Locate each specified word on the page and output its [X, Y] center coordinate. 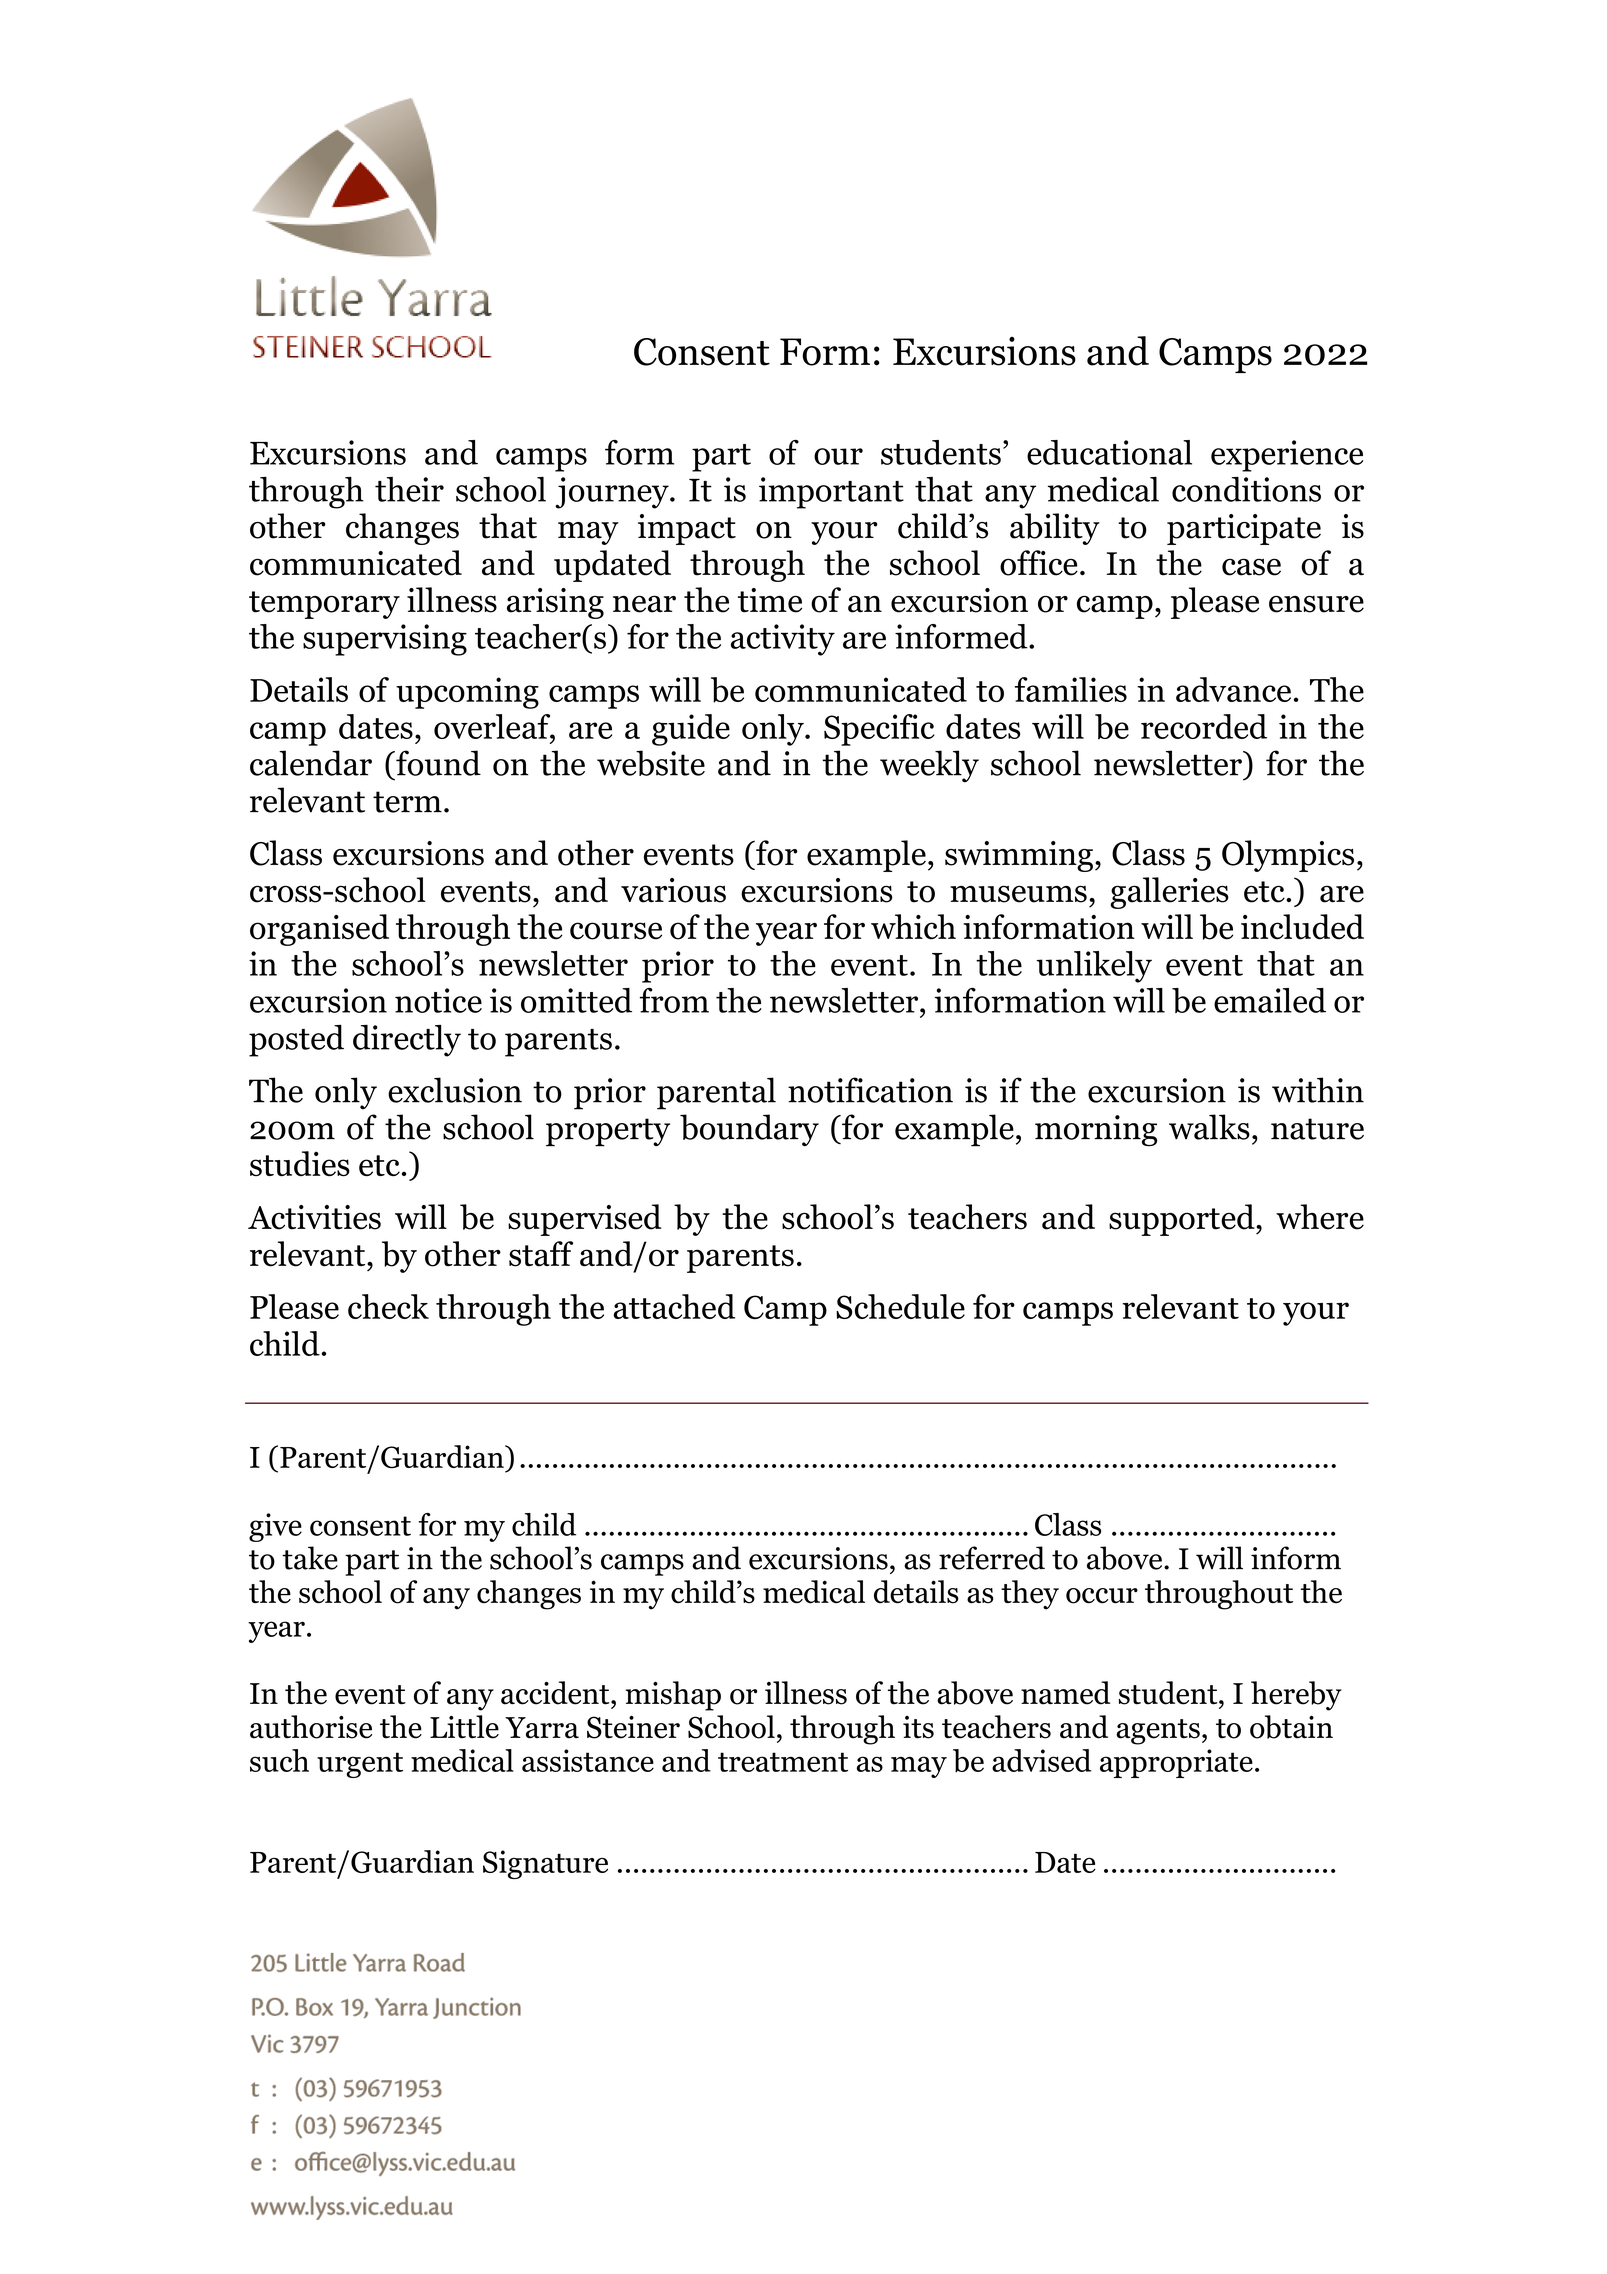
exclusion [455, 1090]
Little [464, 1727]
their [409, 489]
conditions [1246, 489]
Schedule [900, 1306]
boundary [749, 1130]
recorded [1204, 726]
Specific [879, 730]
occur [1102, 1596]
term [407, 802]
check [388, 1306]
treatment [783, 1762]
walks [1209, 1127]
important [831, 493]
